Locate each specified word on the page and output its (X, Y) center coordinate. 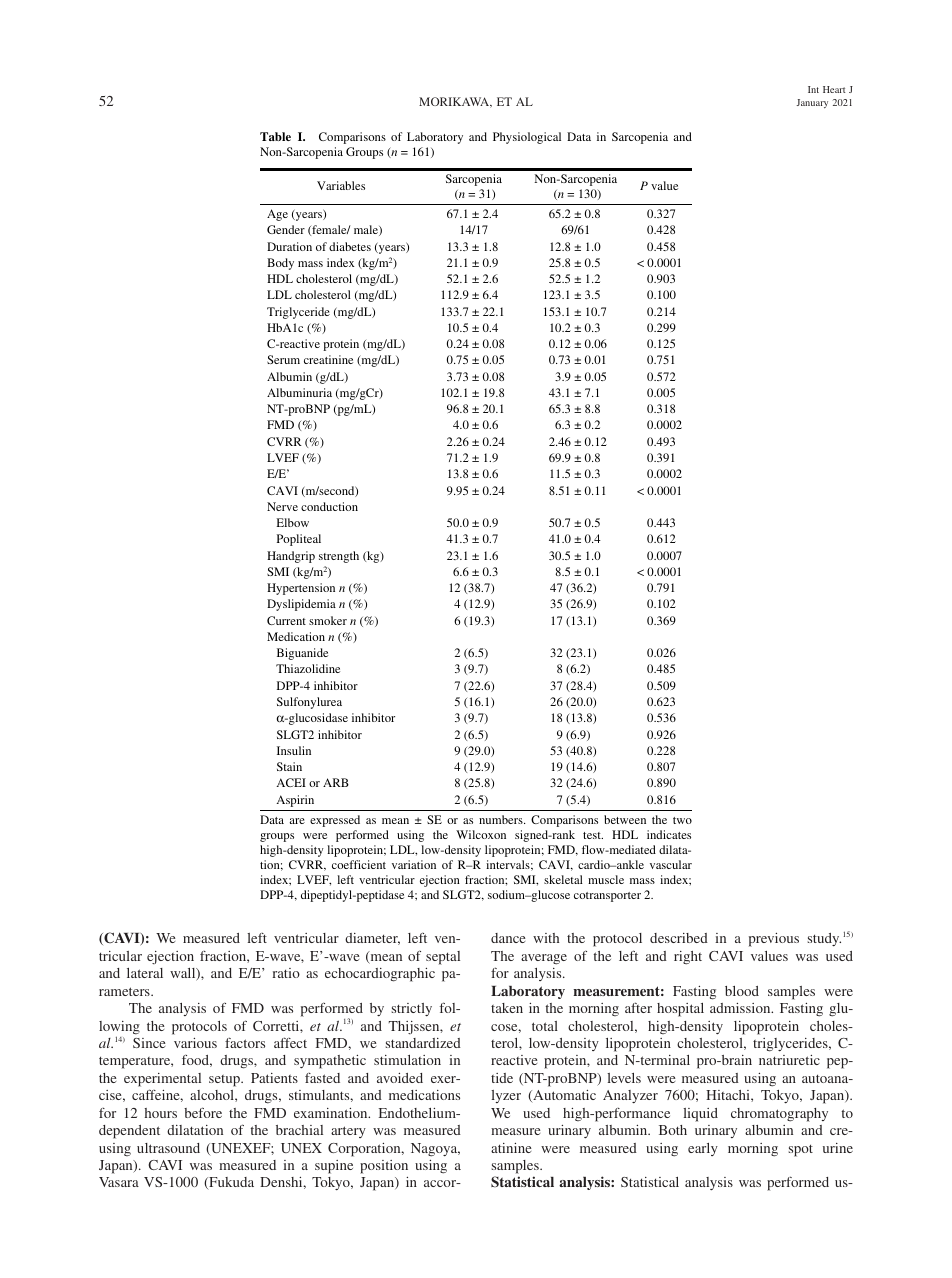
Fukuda (230, 1183)
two (682, 820)
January (812, 103)
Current (286, 620)
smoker (328, 620)
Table (275, 136)
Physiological (527, 138)
